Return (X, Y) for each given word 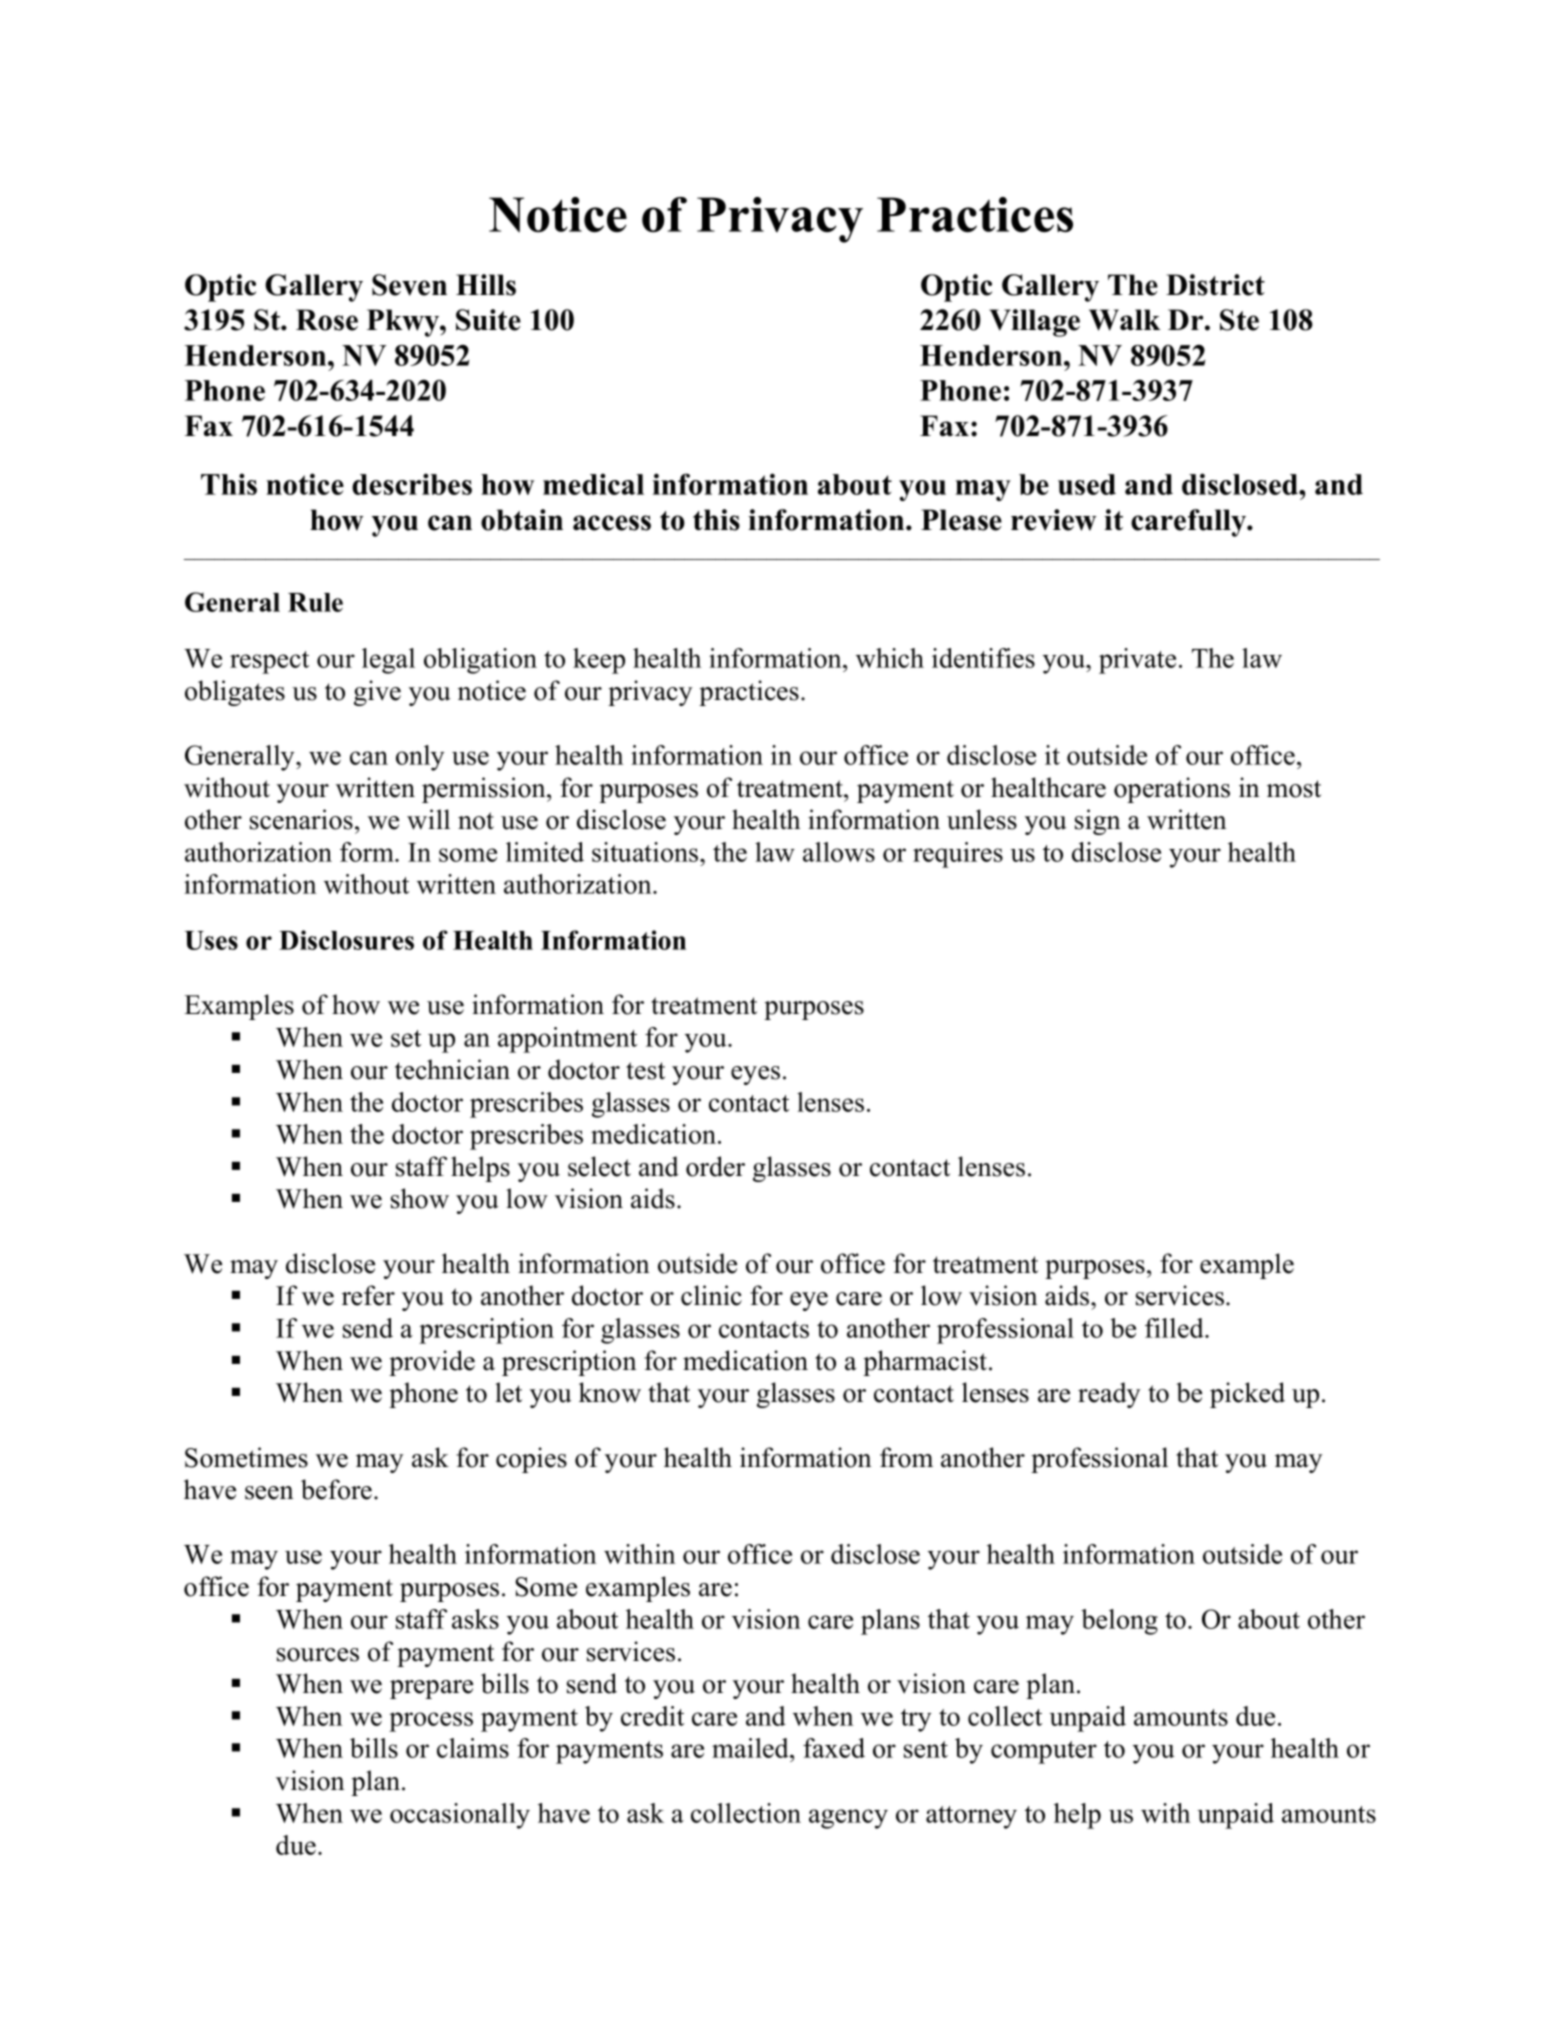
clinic (711, 1295)
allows (839, 852)
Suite (488, 320)
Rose (327, 320)
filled (1175, 1328)
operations (1172, 790)
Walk (1125, 320)
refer (368, 1295)
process (431, 1722)
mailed (751, 1748)
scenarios (301, 819)
